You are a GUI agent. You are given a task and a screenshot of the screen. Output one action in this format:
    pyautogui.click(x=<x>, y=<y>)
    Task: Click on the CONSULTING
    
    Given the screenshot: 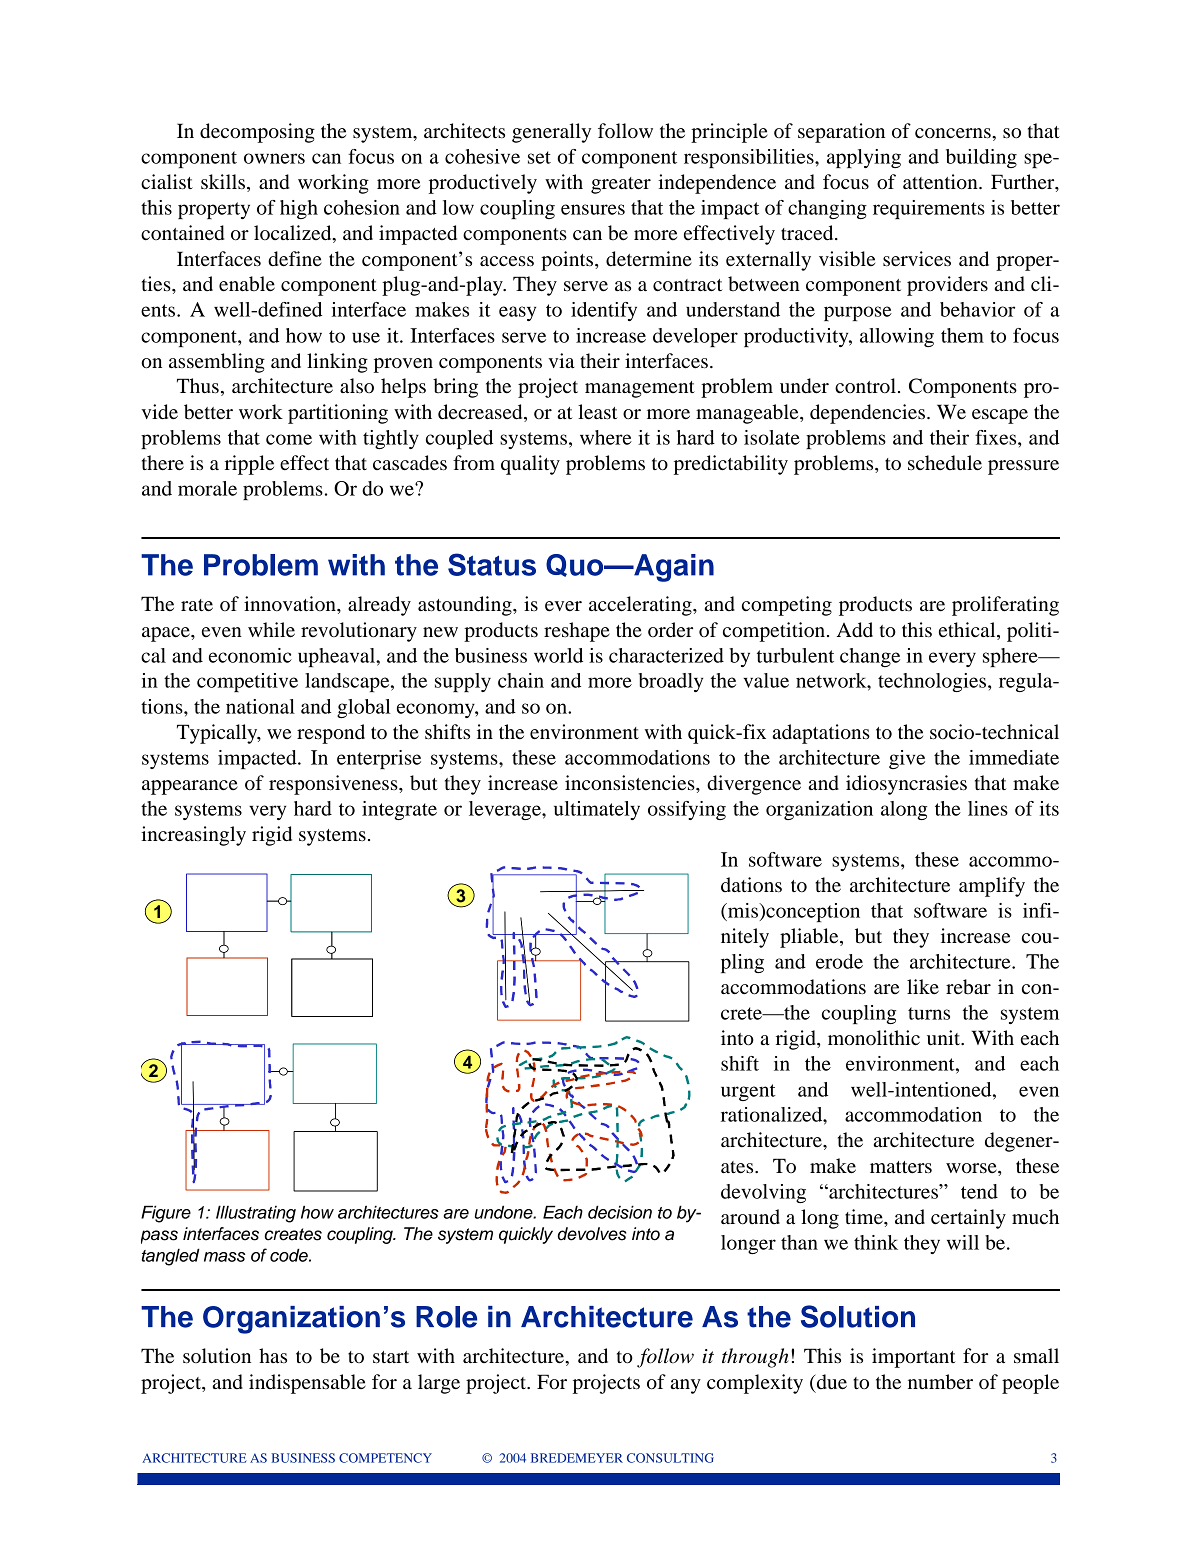 What is the action you would take?
    pyautogui.click(x=670, y=1458)
